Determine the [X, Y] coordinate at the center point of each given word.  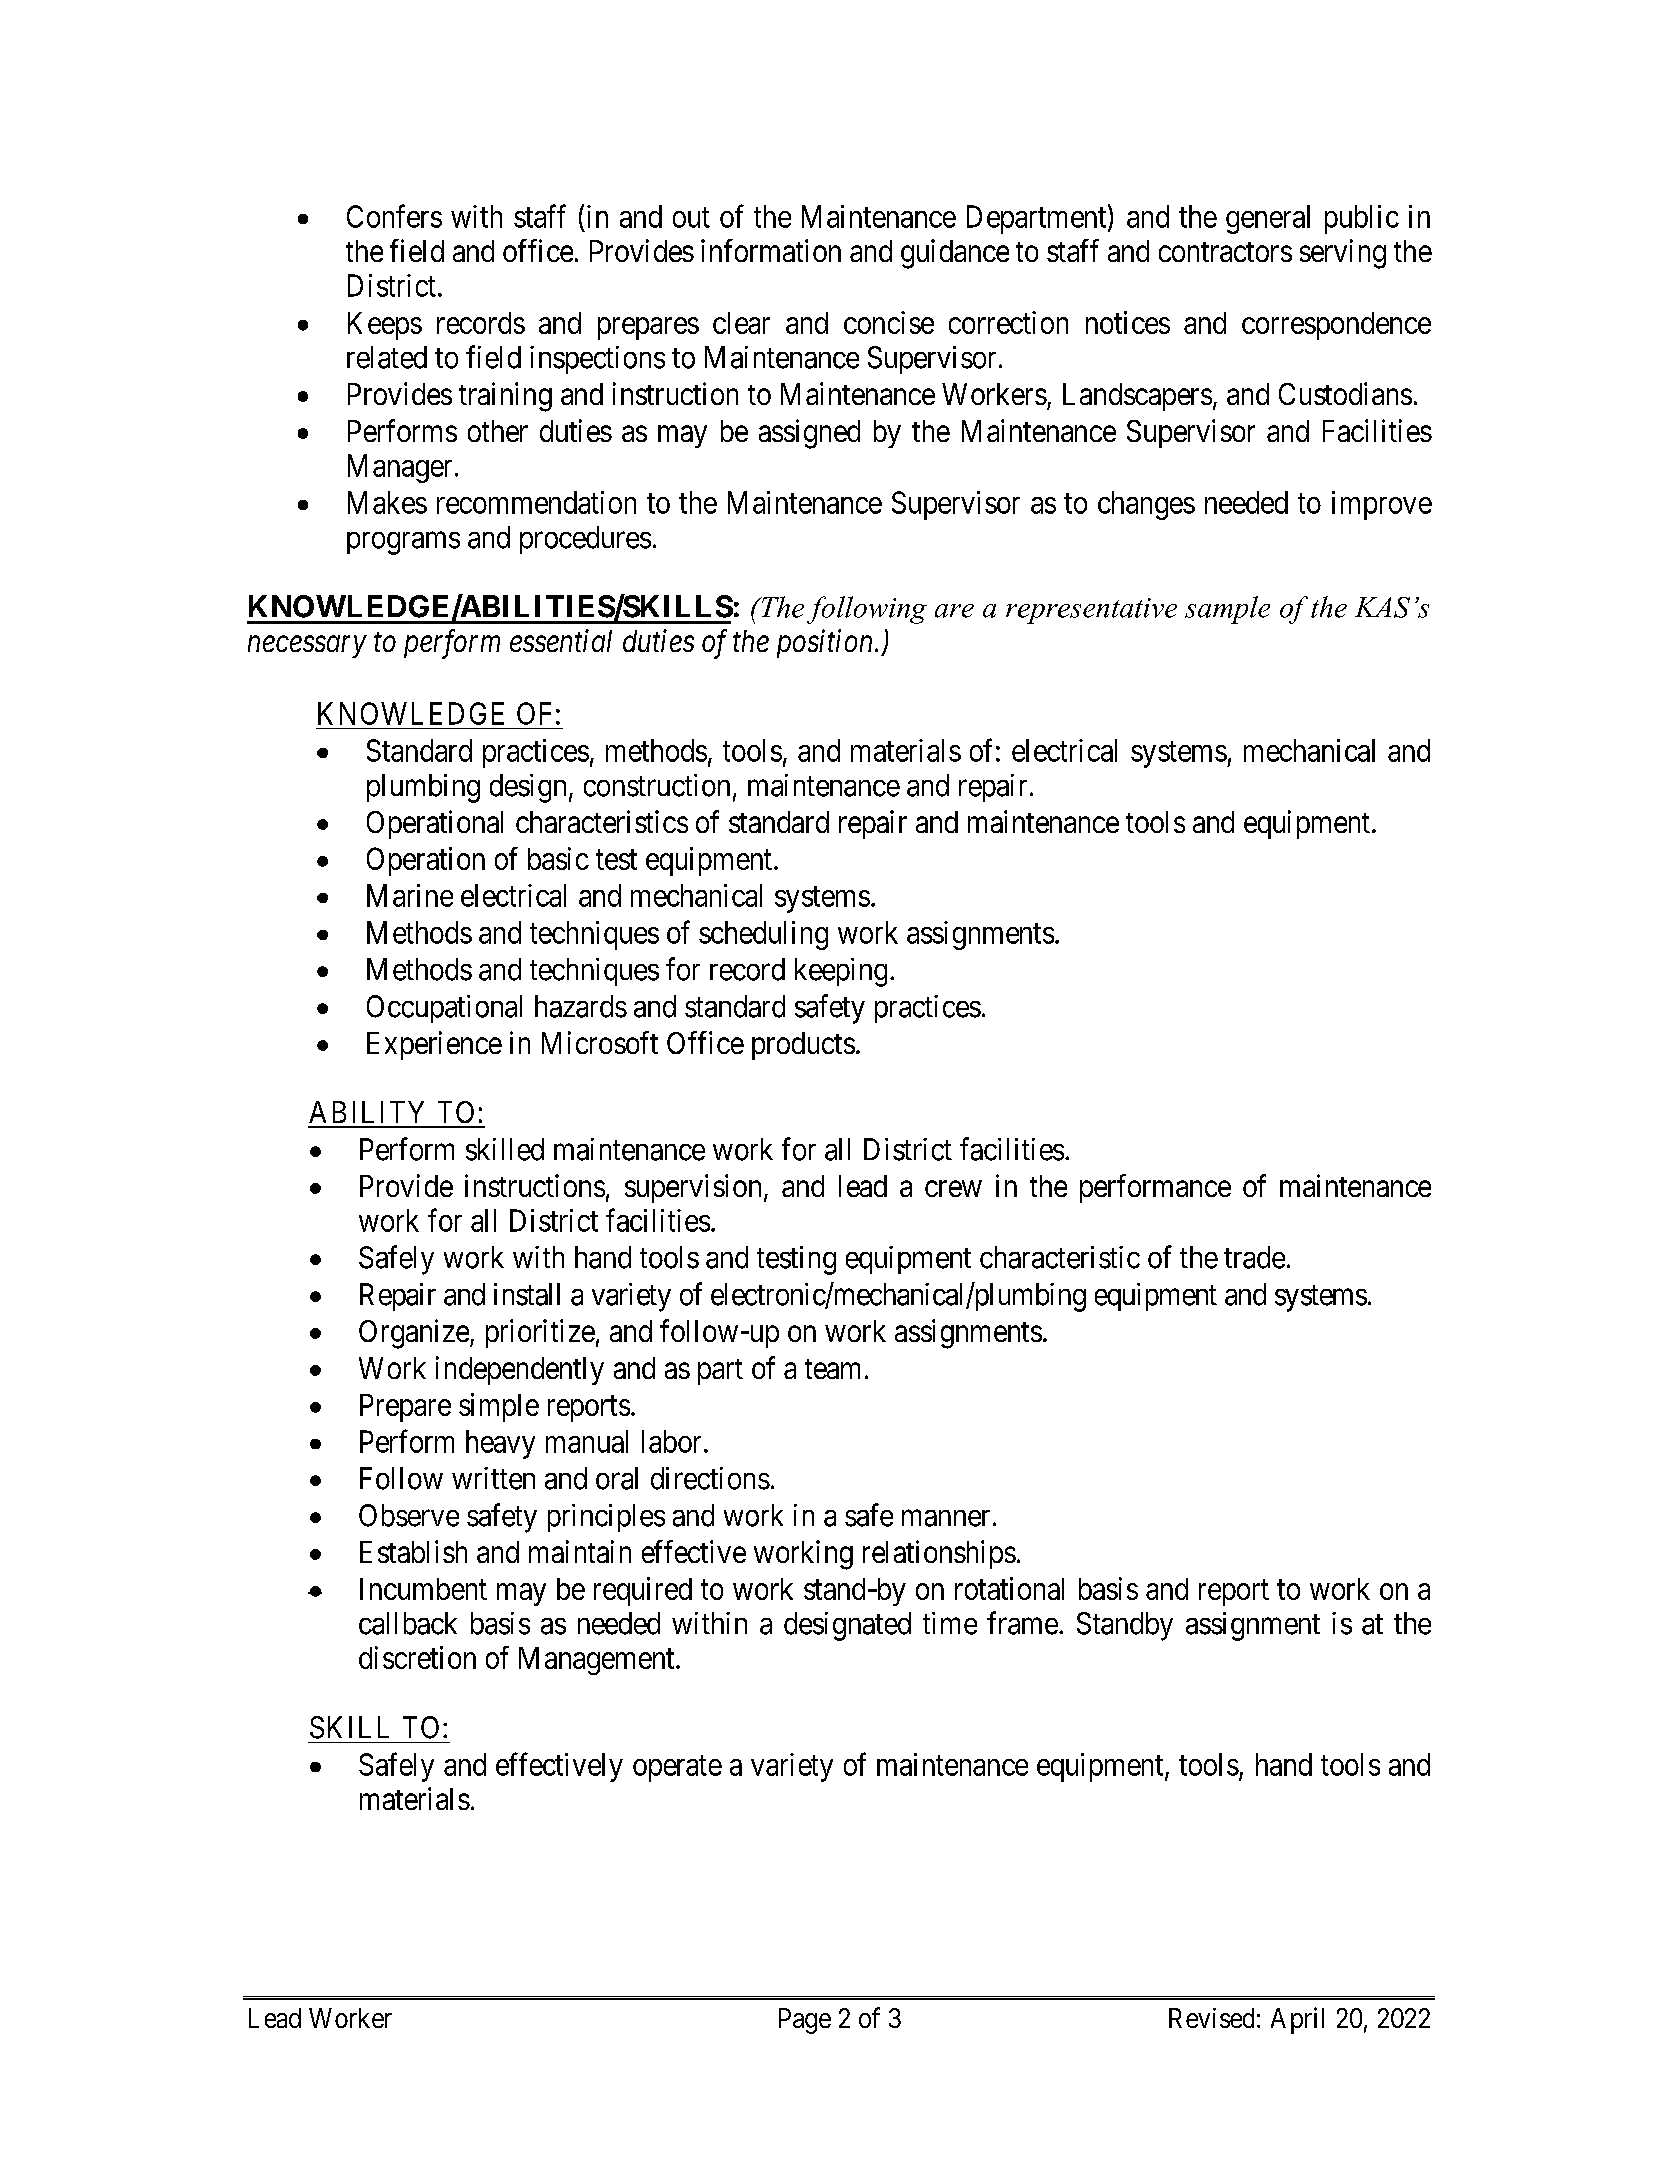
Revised [1211, 2018]
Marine [410, 895]
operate [677, 1768]
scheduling [763, 935]
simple [499, 1407]
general [1268, 219]
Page [805, 2021]
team [832, 1369]
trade [1254, 1257]
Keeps [385, 326]
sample [1227, 610]
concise [889, 322]
